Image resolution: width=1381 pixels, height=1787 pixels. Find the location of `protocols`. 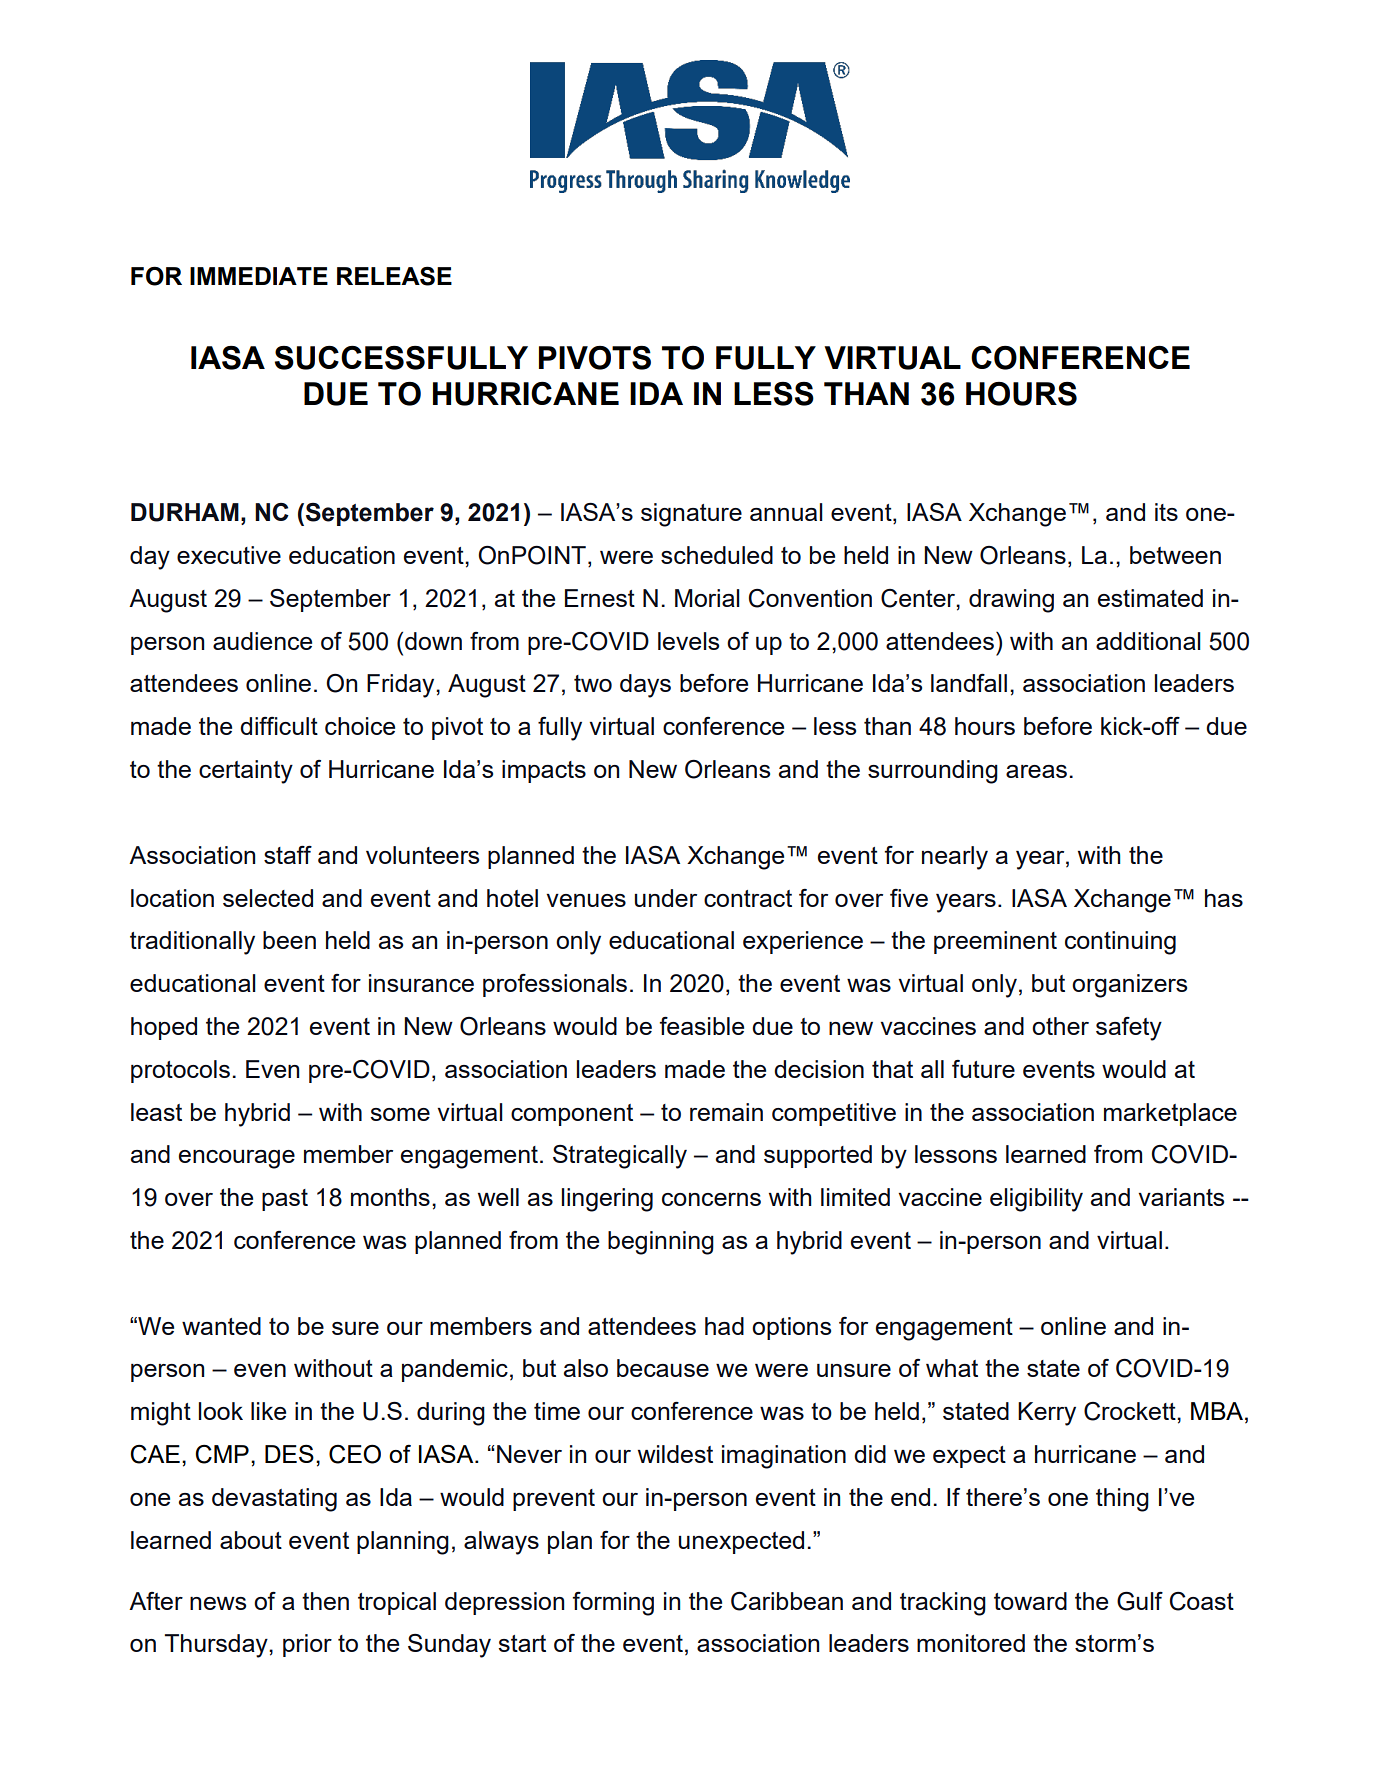

protocols is located at coordinates (180, 1071).
